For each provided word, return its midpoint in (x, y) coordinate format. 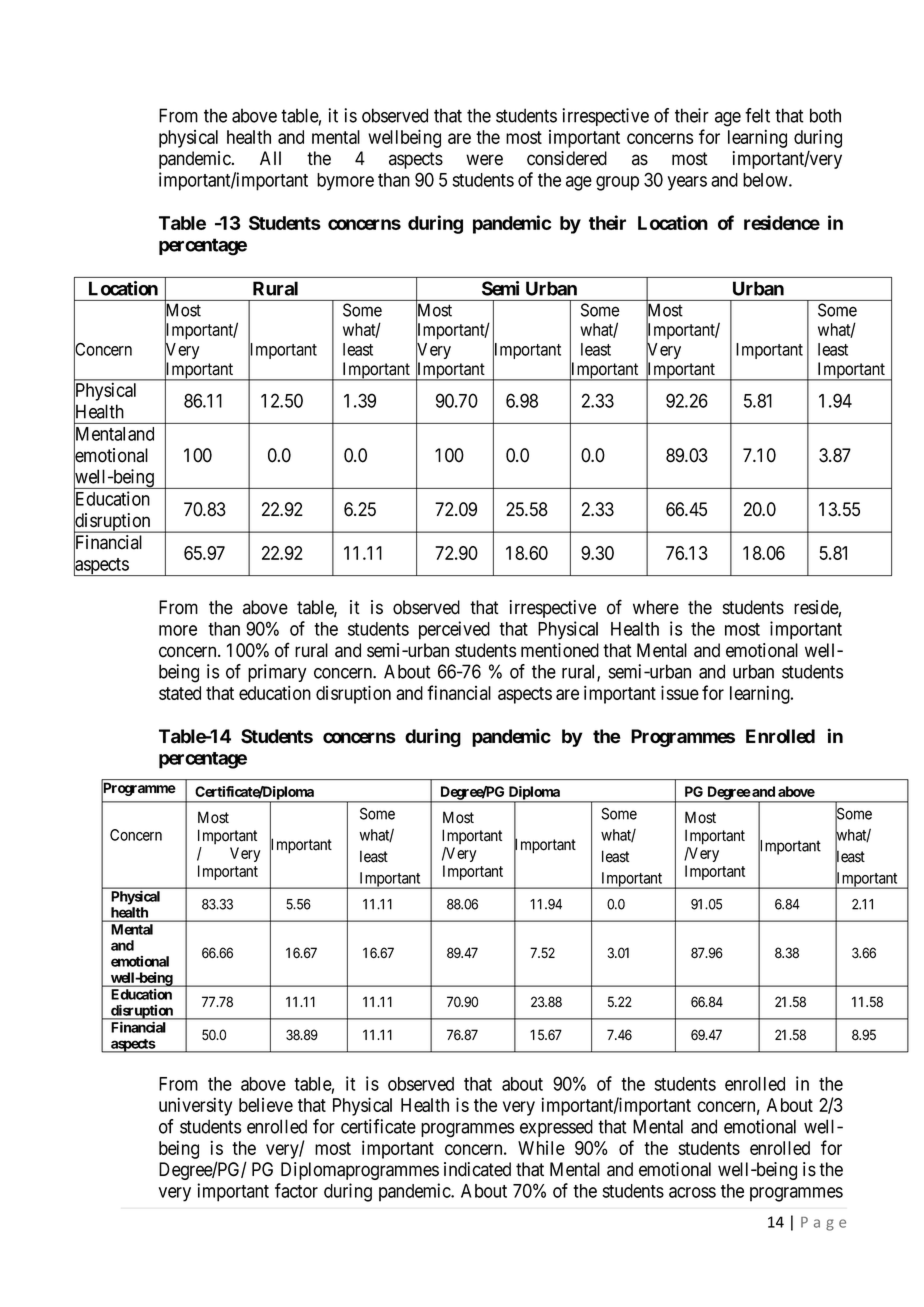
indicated (477, 1169)
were (484, 160)
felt (757, 115)
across (692, 1192)
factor (296, 1190)
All (270, 158)
